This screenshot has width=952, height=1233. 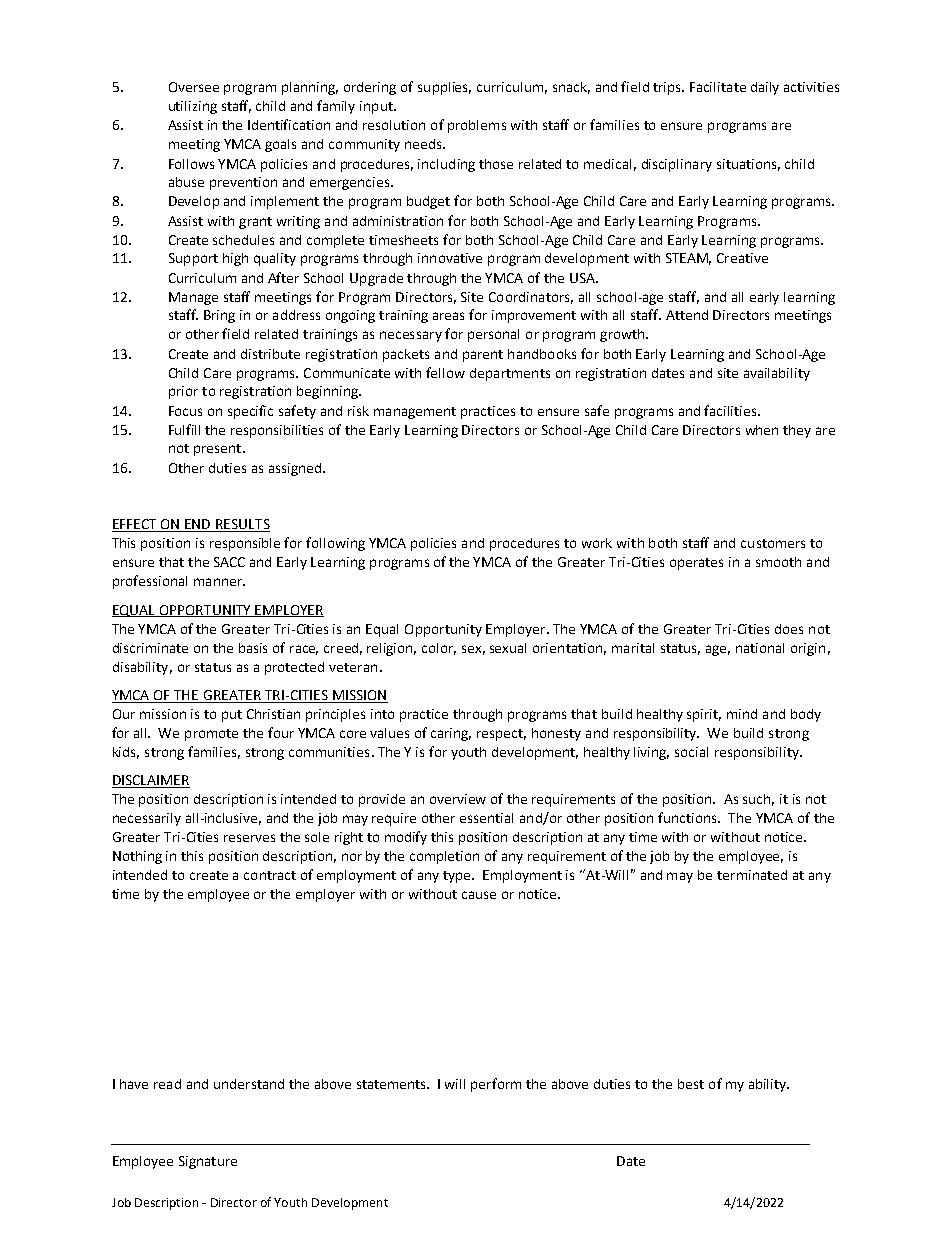 I want to click on problems, so click(x=477, y=126).
